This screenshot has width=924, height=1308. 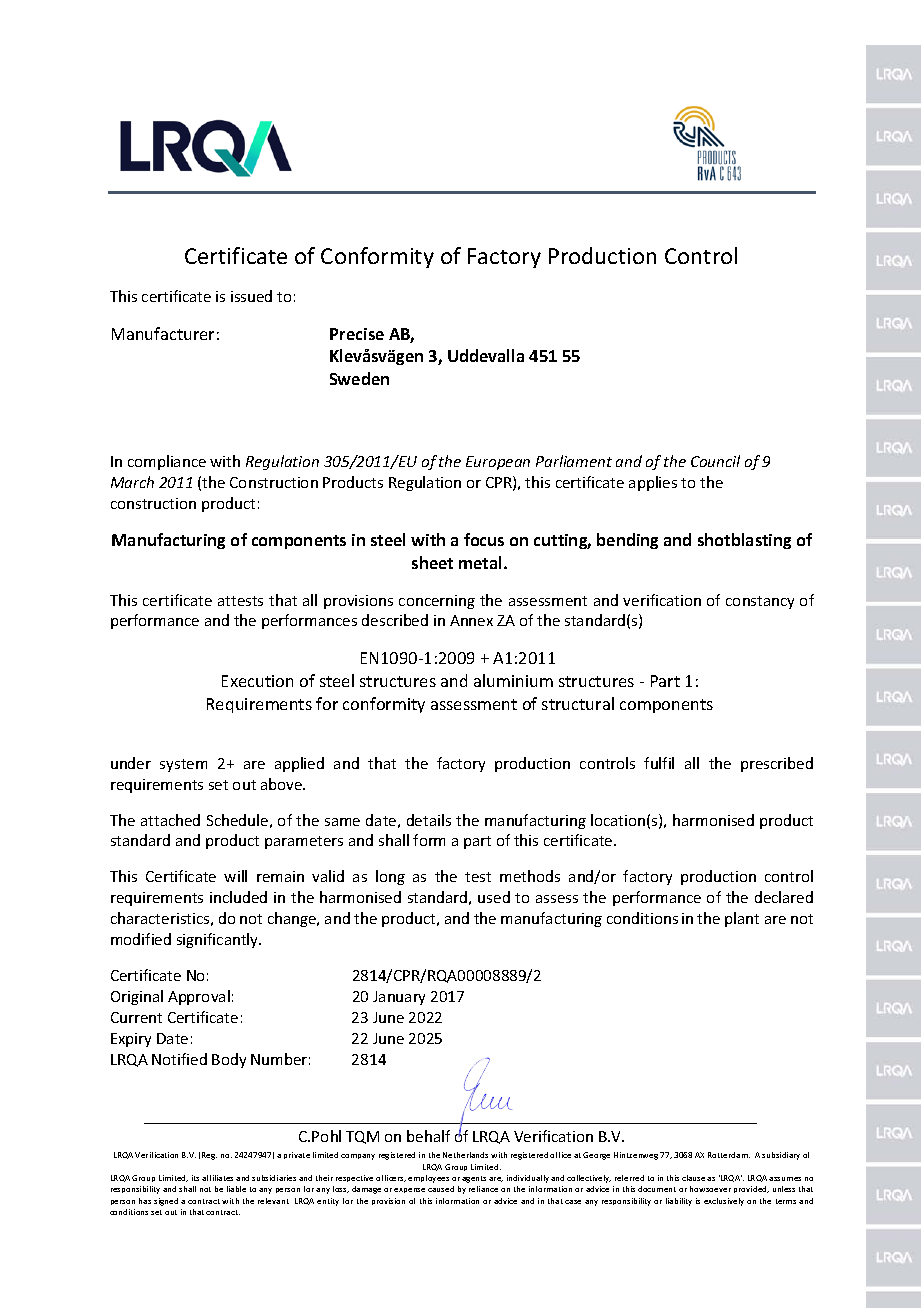 I want to click on affiliates, so click(x=217, y=1178).
